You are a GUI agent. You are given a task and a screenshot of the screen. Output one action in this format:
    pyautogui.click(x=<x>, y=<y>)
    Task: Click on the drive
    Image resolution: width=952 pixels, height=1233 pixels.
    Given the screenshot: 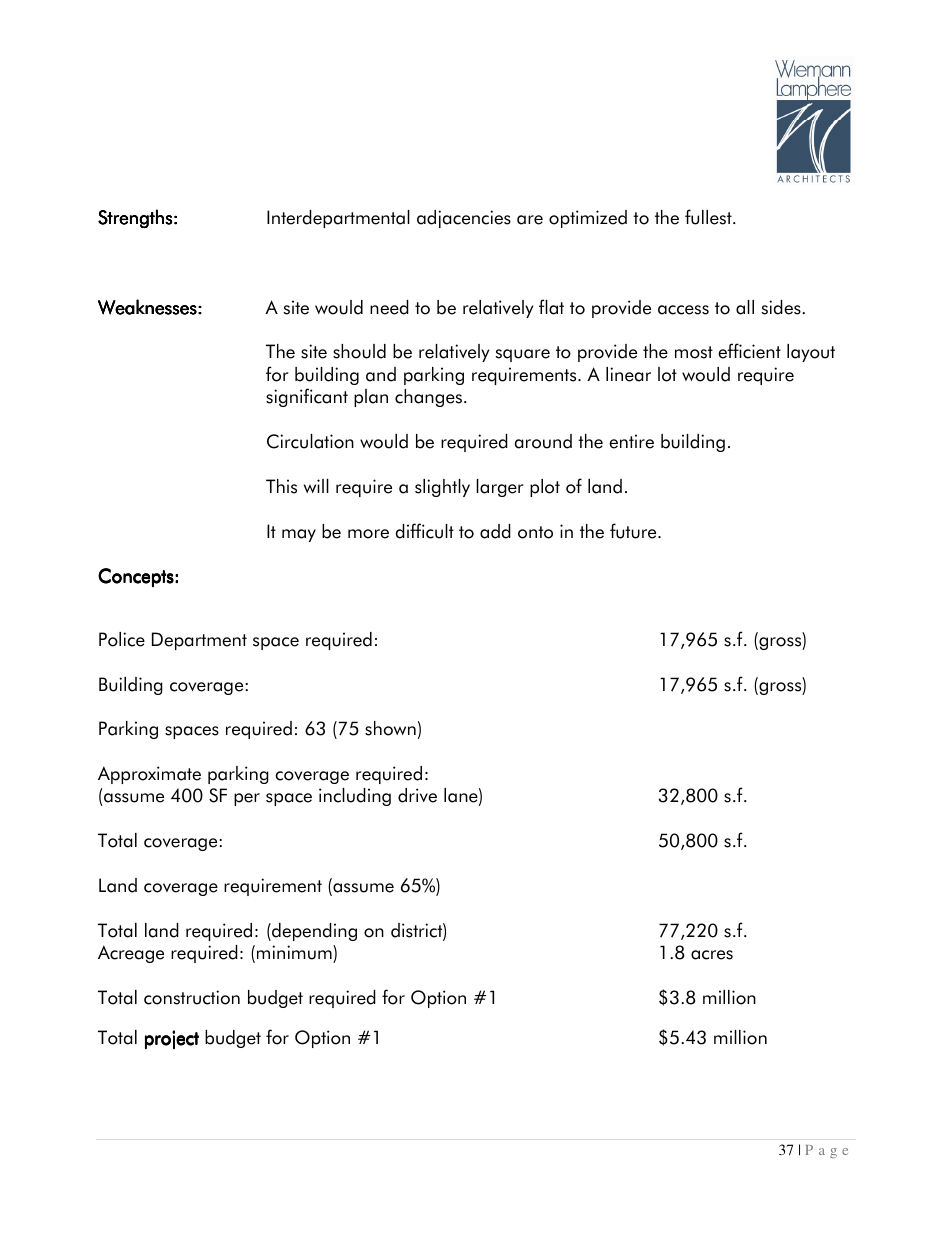 What is the action you would take?
    pyautogui.click(x=417, y=795)
